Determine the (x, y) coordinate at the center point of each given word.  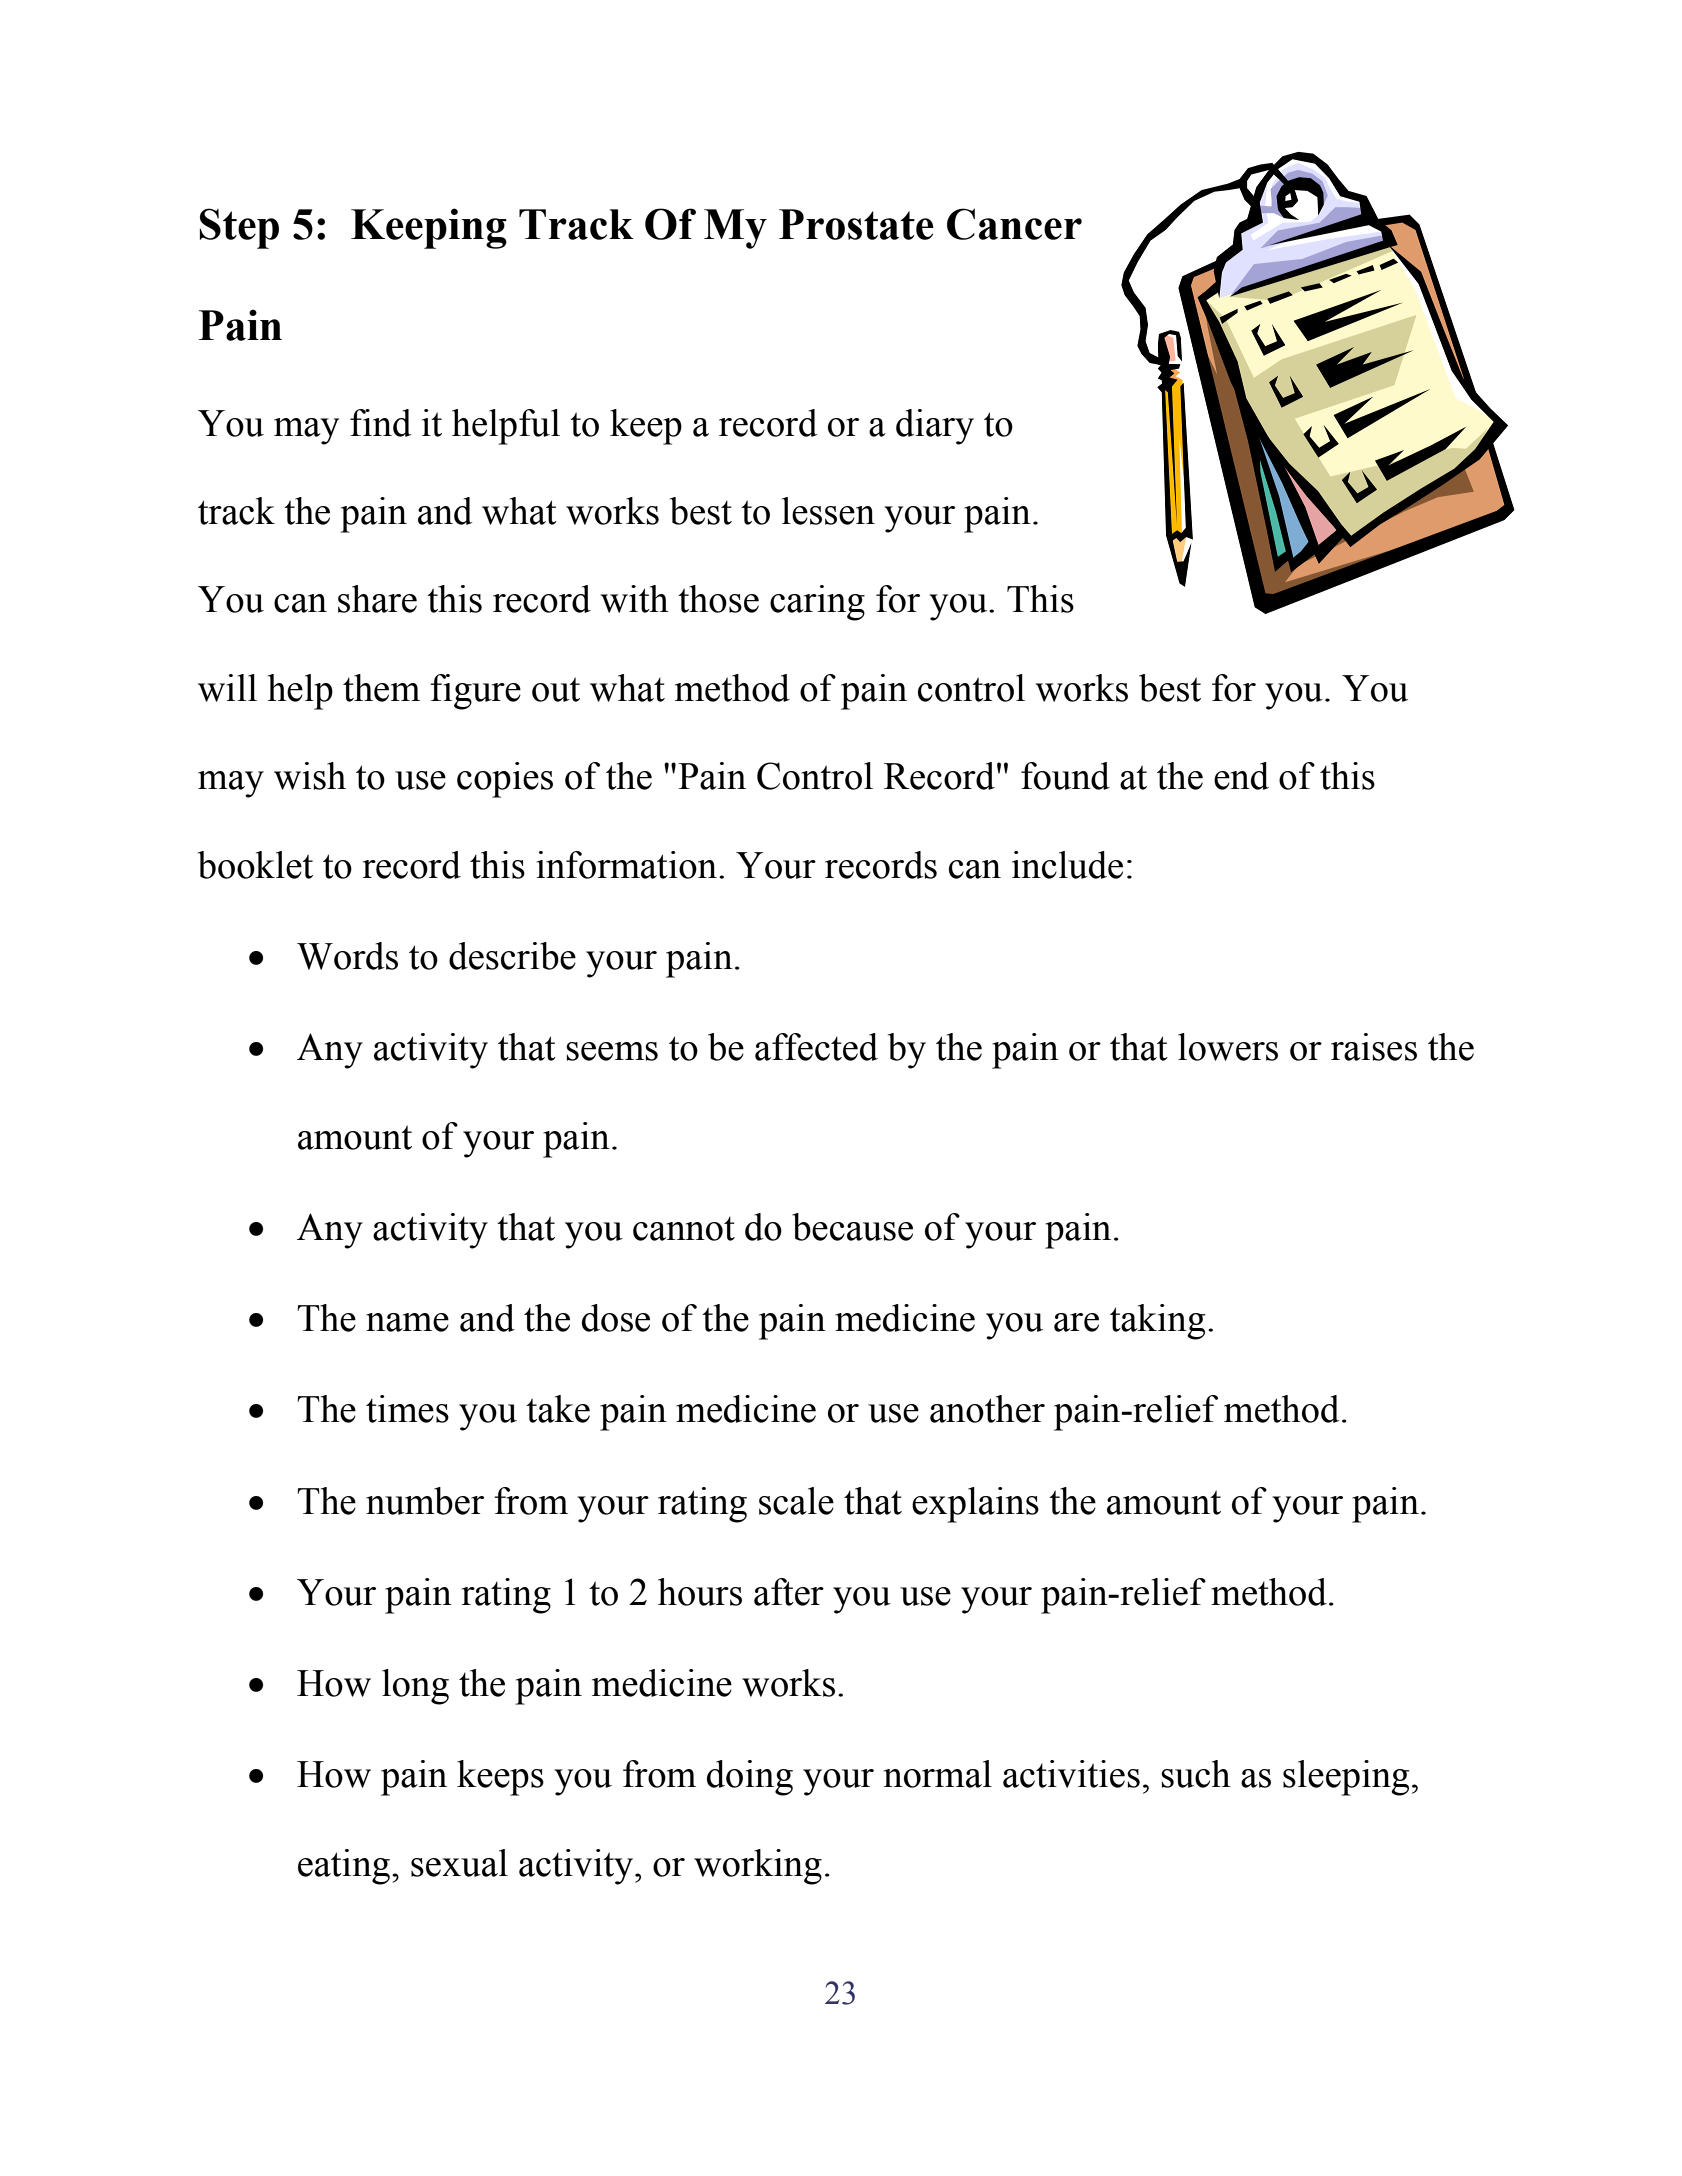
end (1241, 776)
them (381, 688)
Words (347, 956)
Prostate (856, 224)
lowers (1228, 1047)
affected (816, 1047)
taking (1157, 1322)
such (1196, 1774)
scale (796, 1501)
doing (750, 1778)
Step (239, 228)
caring (817, 603)
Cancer (1014, 224)
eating (345, 1867)
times (407, 1409)
